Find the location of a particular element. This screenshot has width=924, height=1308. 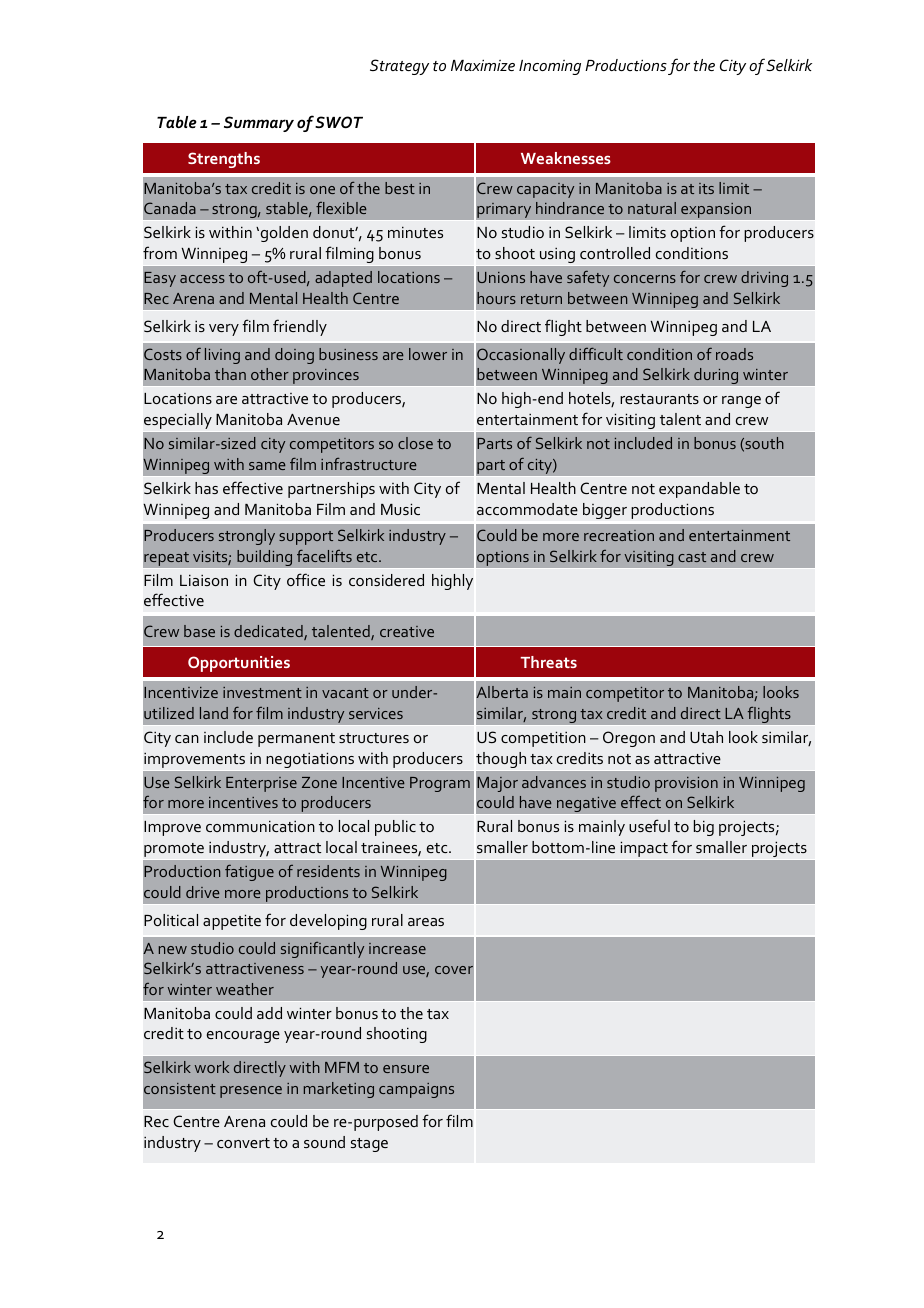

Maximize is located at coordinates (483, 65).
